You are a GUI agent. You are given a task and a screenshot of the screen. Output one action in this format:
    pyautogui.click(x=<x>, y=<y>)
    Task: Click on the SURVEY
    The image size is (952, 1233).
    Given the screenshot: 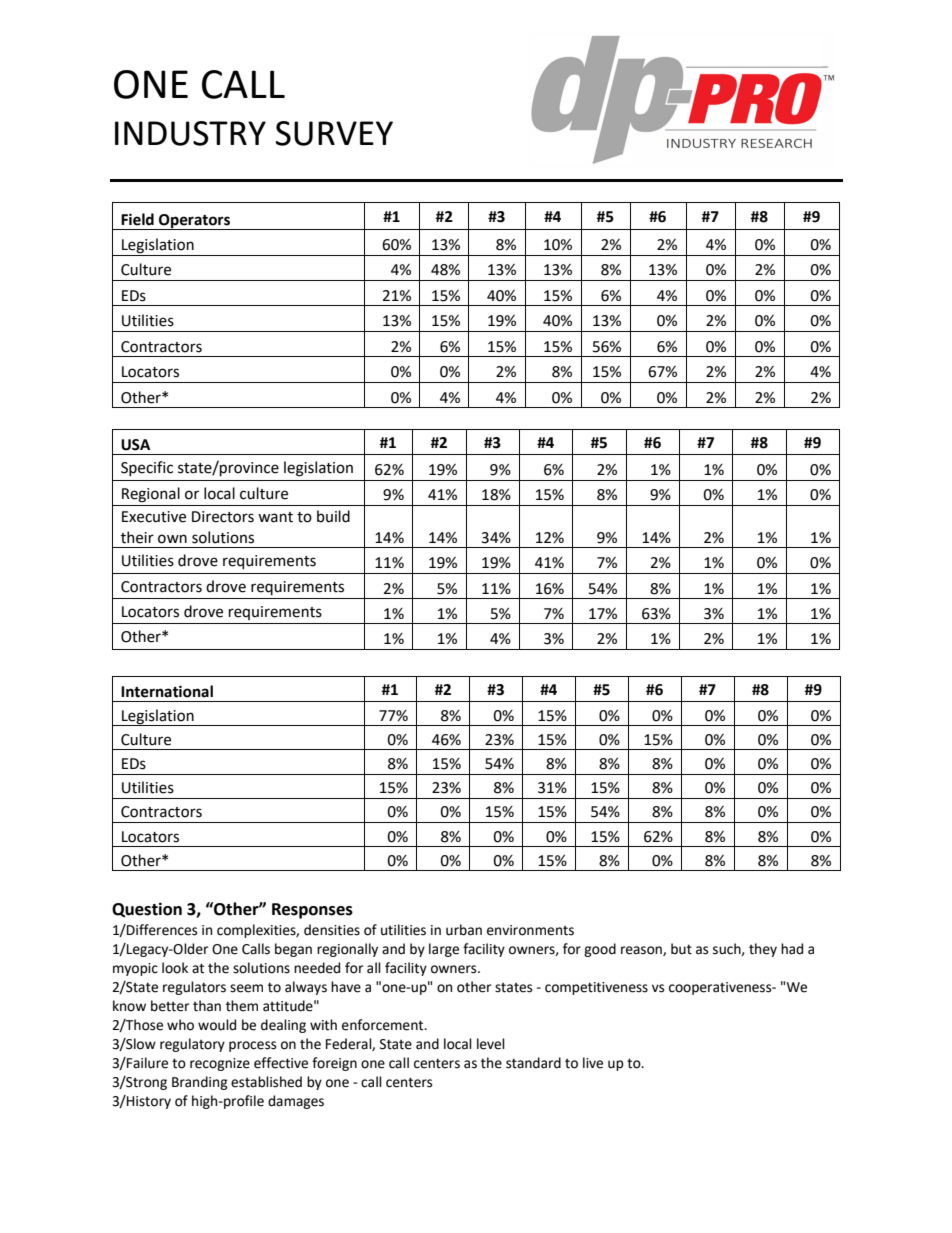 What is the action you would take?
    pyautogui.click(x=334, y=133)
